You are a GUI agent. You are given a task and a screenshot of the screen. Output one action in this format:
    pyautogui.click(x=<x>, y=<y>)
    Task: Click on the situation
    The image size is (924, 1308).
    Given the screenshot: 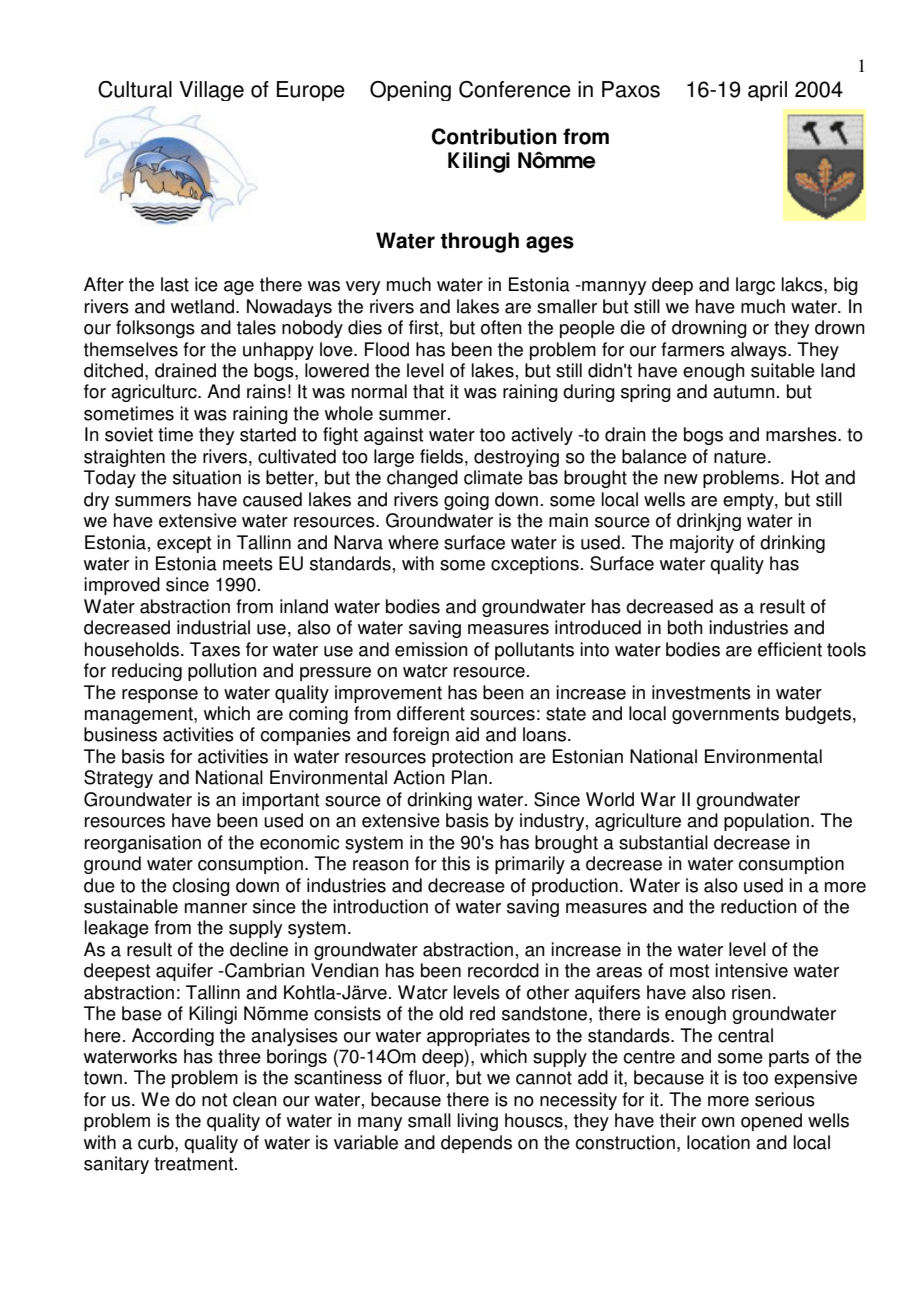 What is the action you would take?
    pyautogui.click(x=207, y=477)
